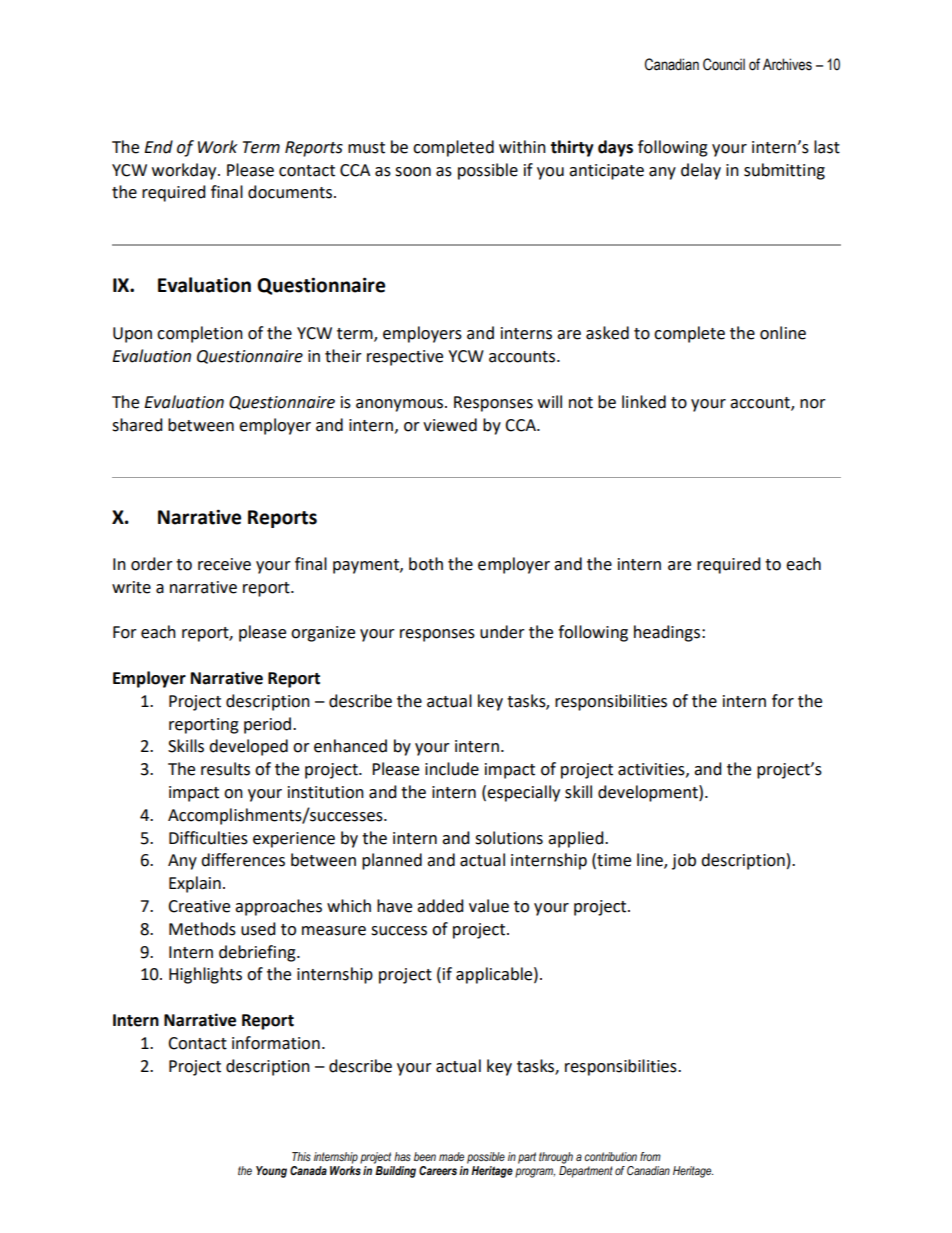 Image resolution: width=952 pixels, height=1233 pixels. Describe the element at coordinates (137, 425) in the page. I see `shared` at that location.
